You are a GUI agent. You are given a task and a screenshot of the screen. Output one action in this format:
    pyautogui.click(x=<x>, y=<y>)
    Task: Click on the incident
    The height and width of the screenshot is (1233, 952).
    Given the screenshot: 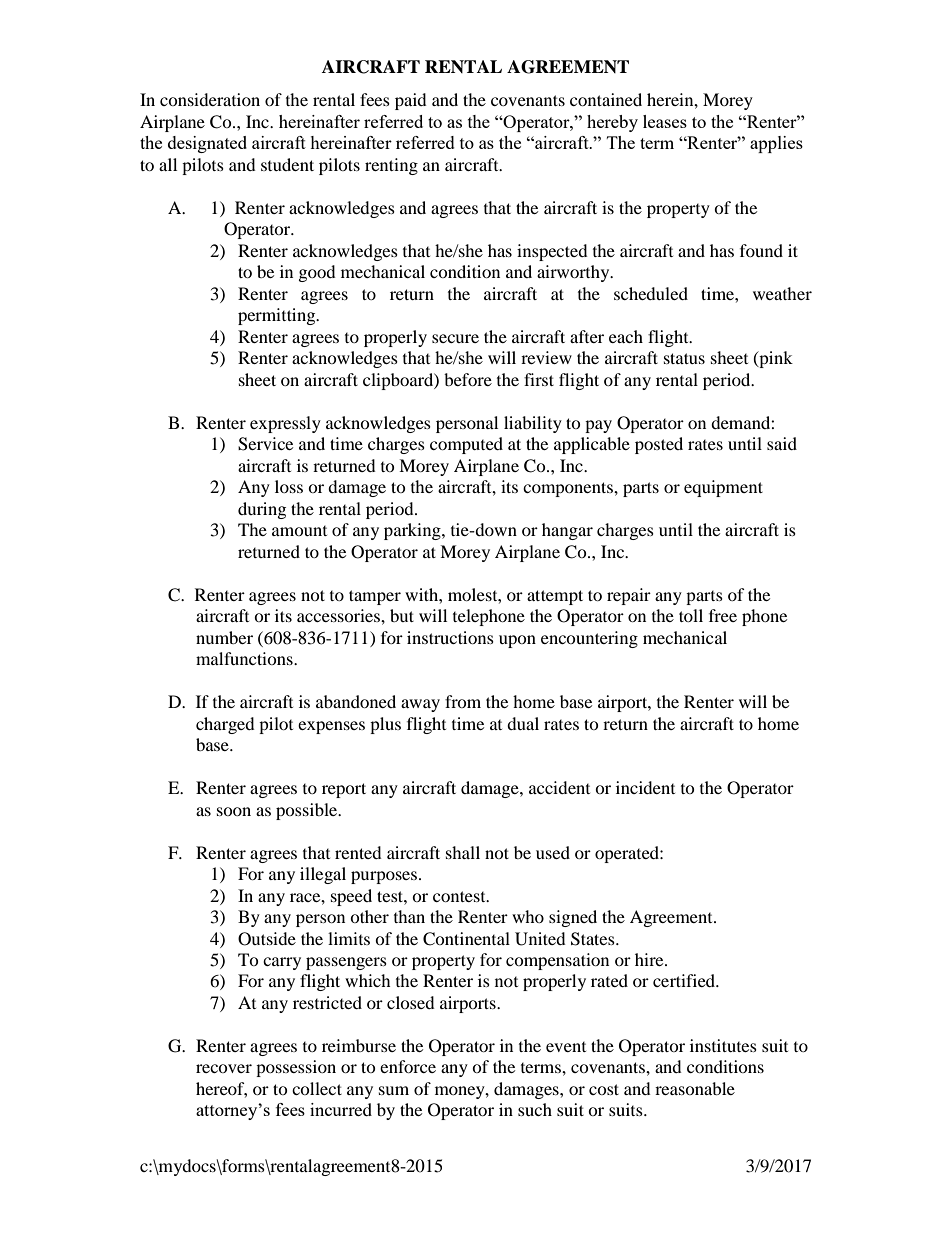 What is the action you would take?
    pyautogui.click(x=645, y=787)
